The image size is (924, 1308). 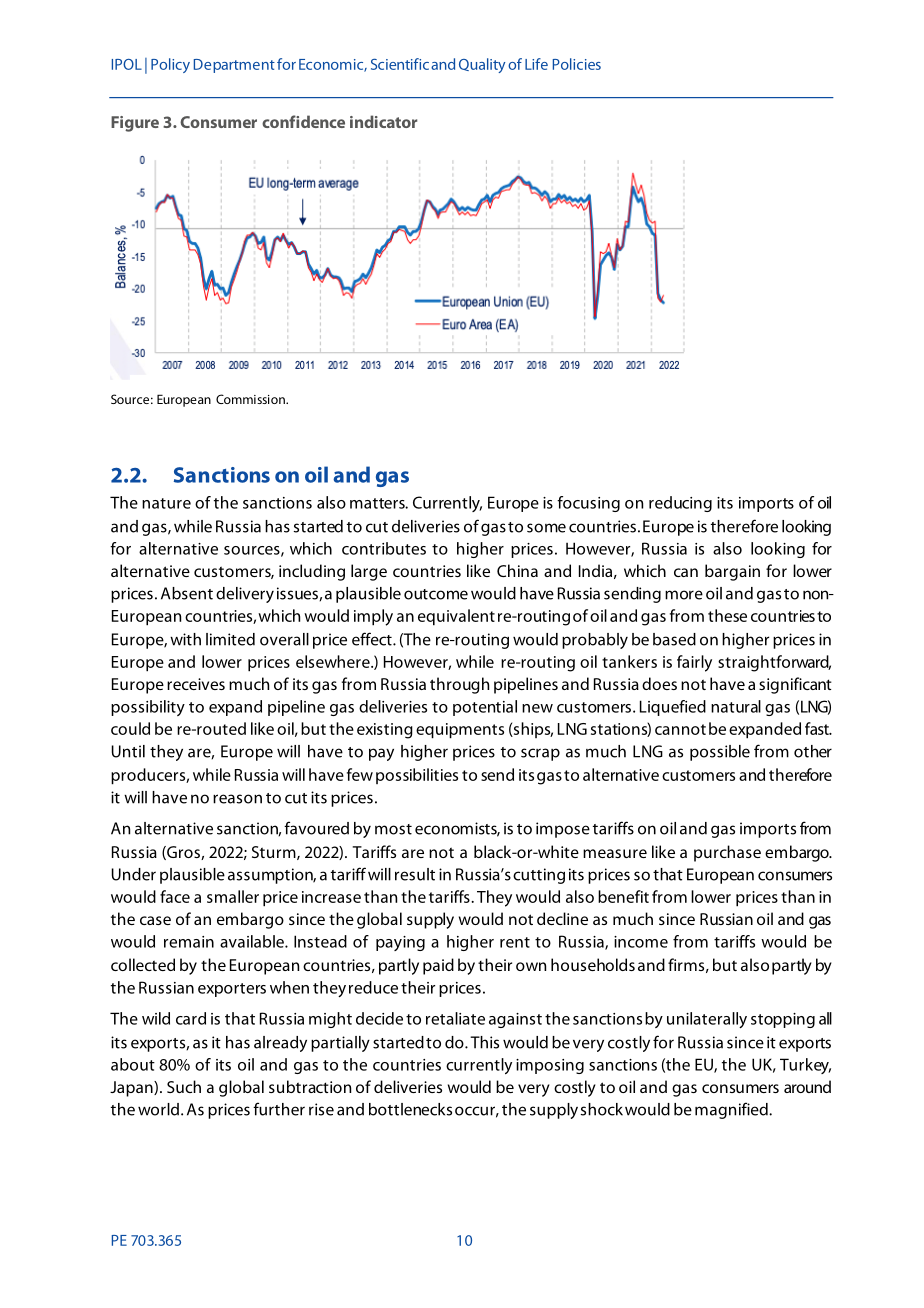 What do you see at coordinates (415, 874) in the image?
I see `result` at bounding box center [415, 874].
